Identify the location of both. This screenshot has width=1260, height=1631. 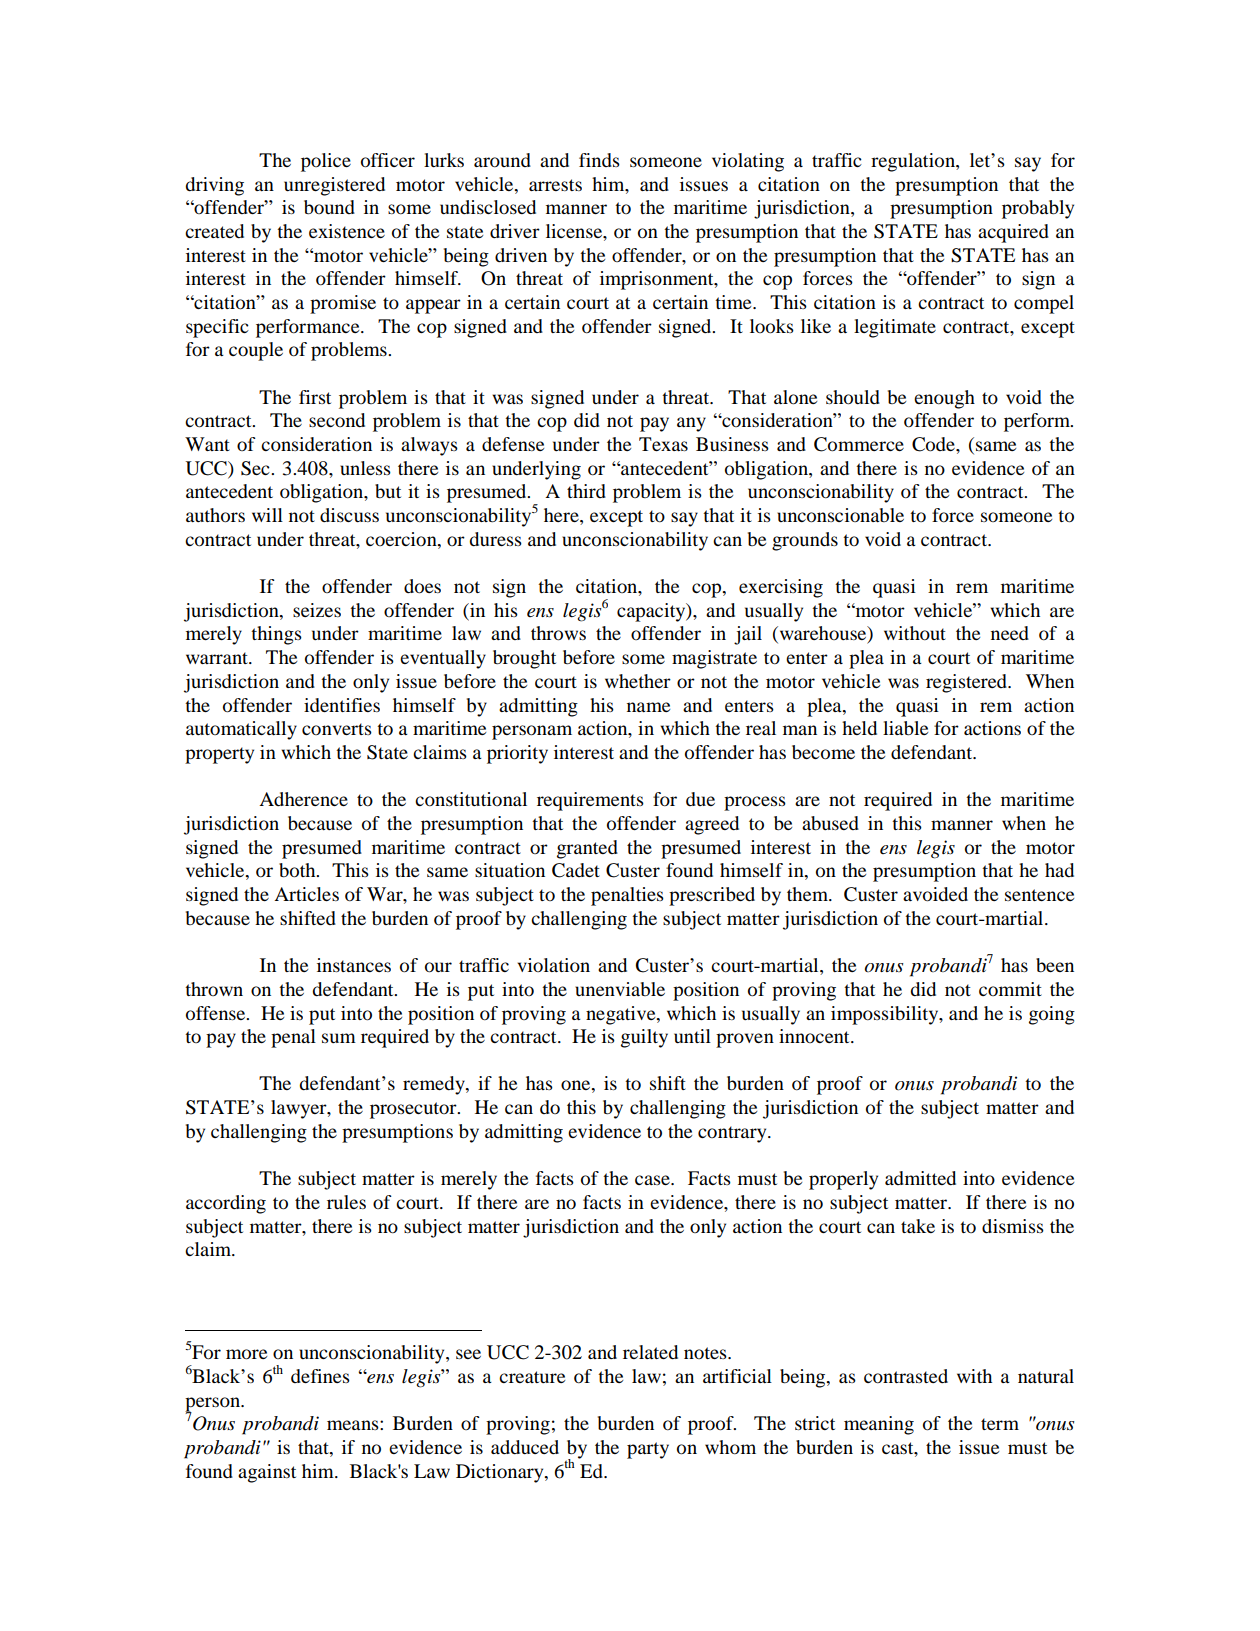
(298, 870).
